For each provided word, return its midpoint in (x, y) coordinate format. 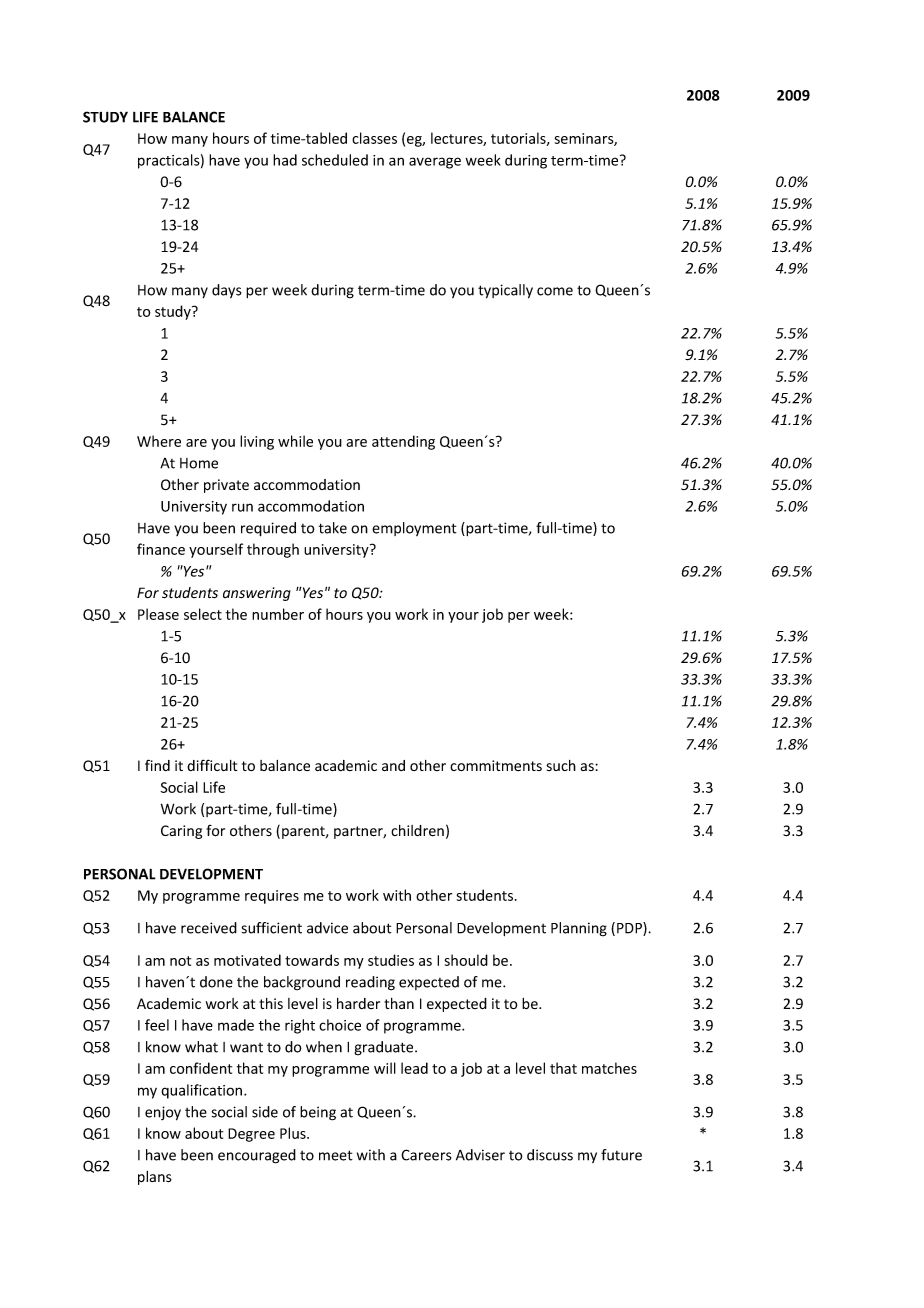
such (561, 765)
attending (403, 442)
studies (391, 960)
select (203, 614)
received (209, 928)
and (393, 765)
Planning (579, 929)
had (285, 160)
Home (199, 463)
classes (374, 138)
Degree (251, 1135)
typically (505, 291)
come (555, 291)
